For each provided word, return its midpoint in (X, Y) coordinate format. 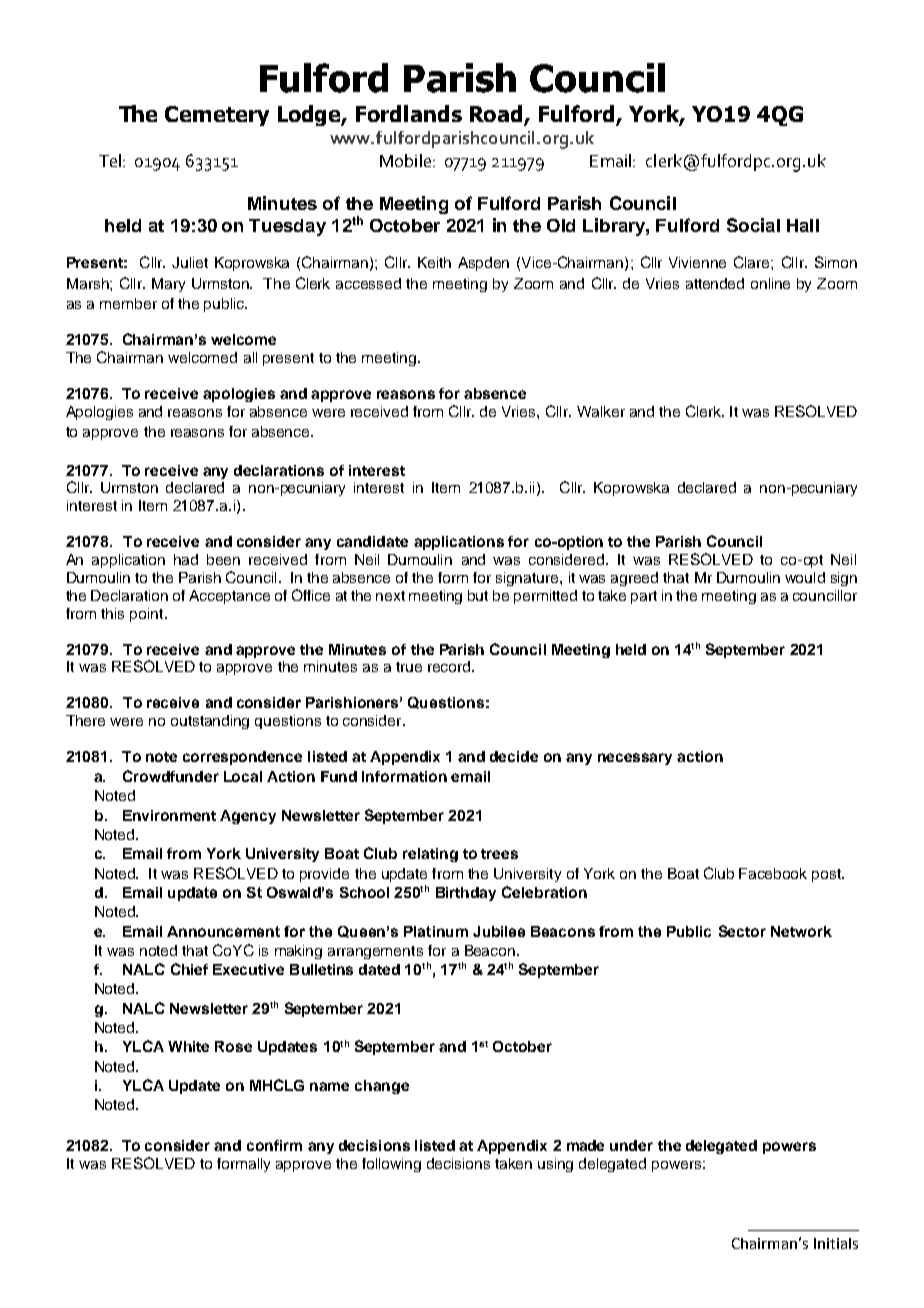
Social (753, 225)
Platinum (436, 931)
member (128, 303)
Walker (601, 411)
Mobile (407, 160)
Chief (189, 969)
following (391, 1165)
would (805, 577)
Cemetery (217, 116)
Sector (742, 931)
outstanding (210, 722)
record (449, 666)
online (770, 283)
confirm (274, 1145)
